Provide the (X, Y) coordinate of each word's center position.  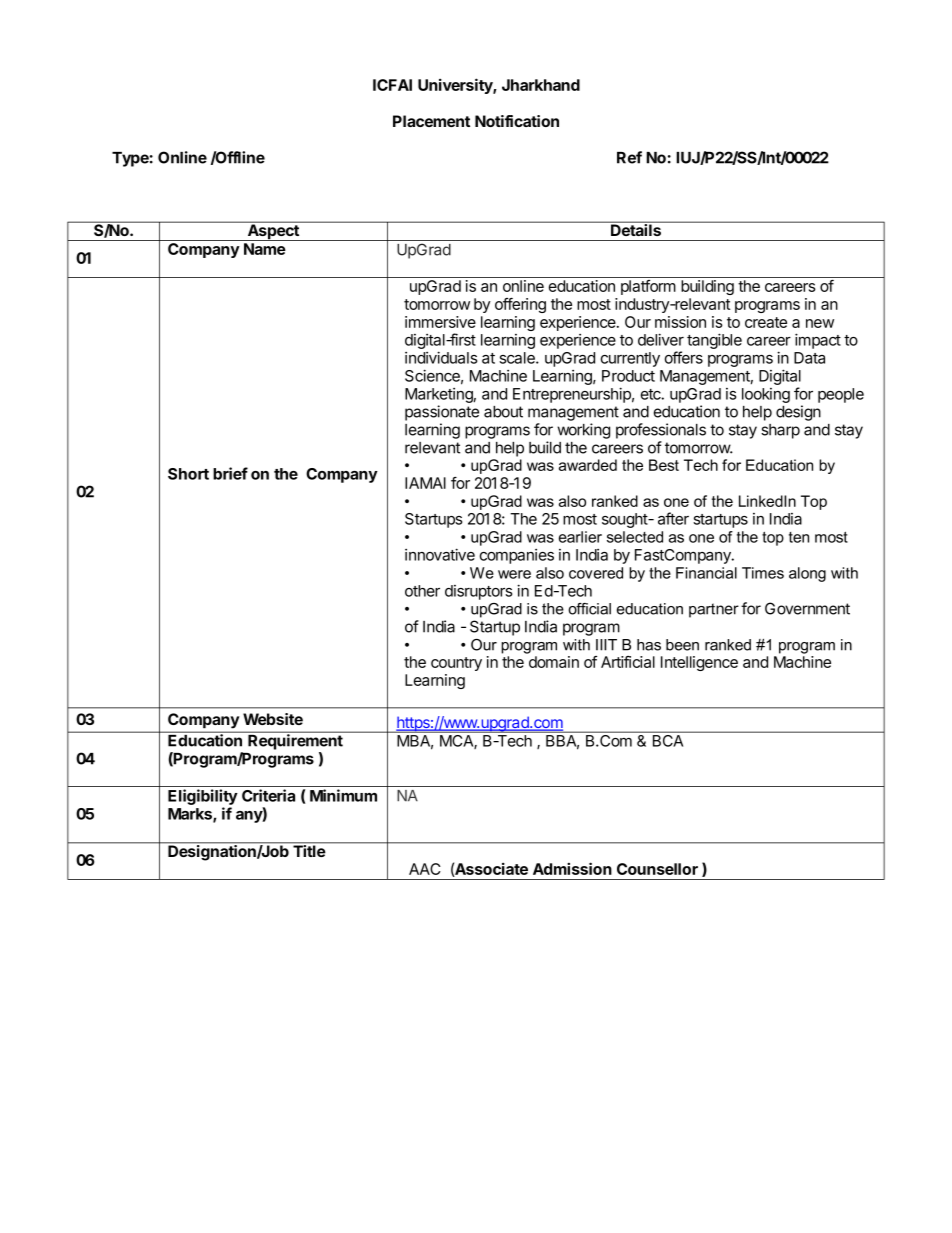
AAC (425, 869)
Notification (517, 121)
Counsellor (657, 869)
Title (309, 850)
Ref (629, 157)
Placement (431, 121)
